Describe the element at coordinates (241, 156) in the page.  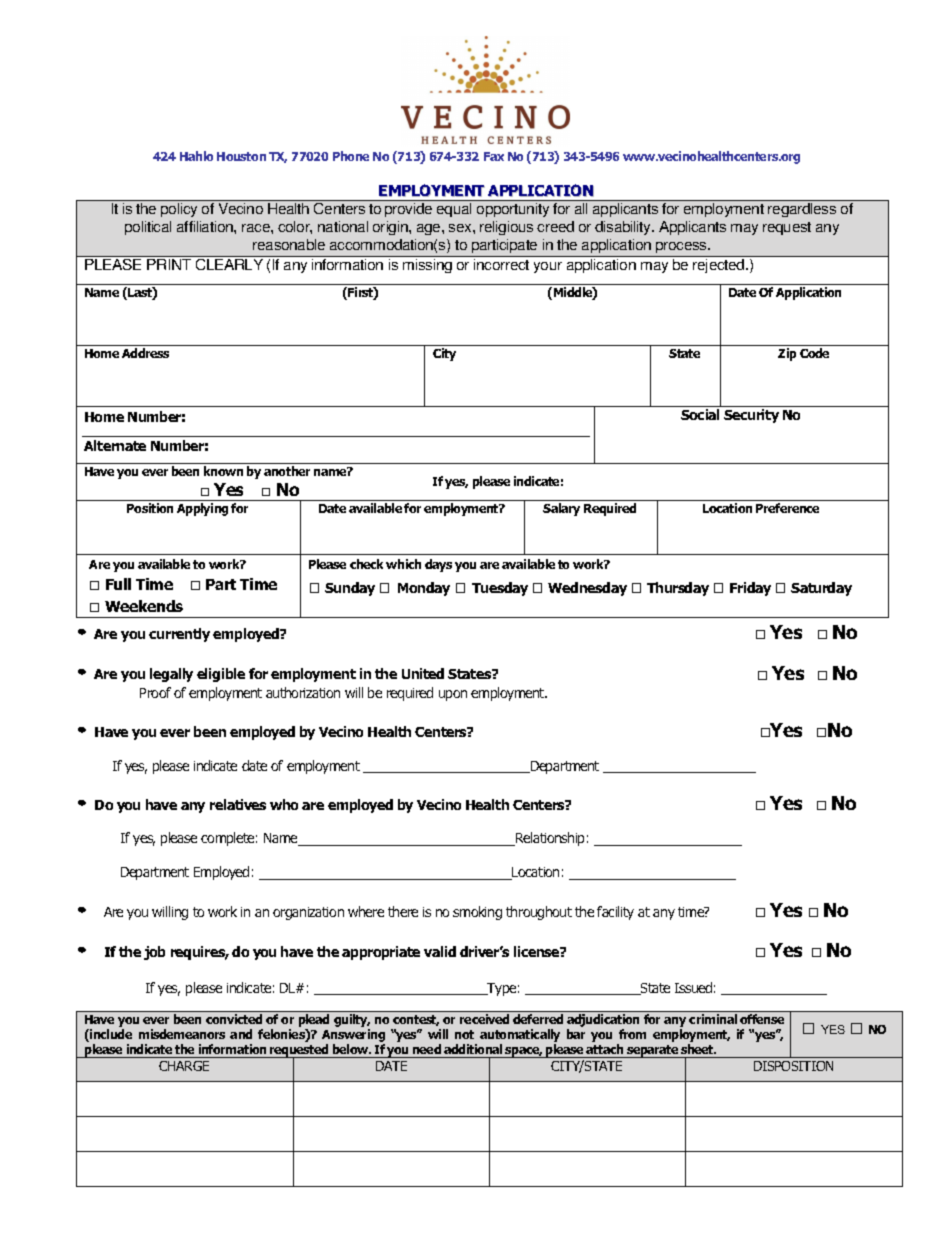
I see `Houston` at that location.
